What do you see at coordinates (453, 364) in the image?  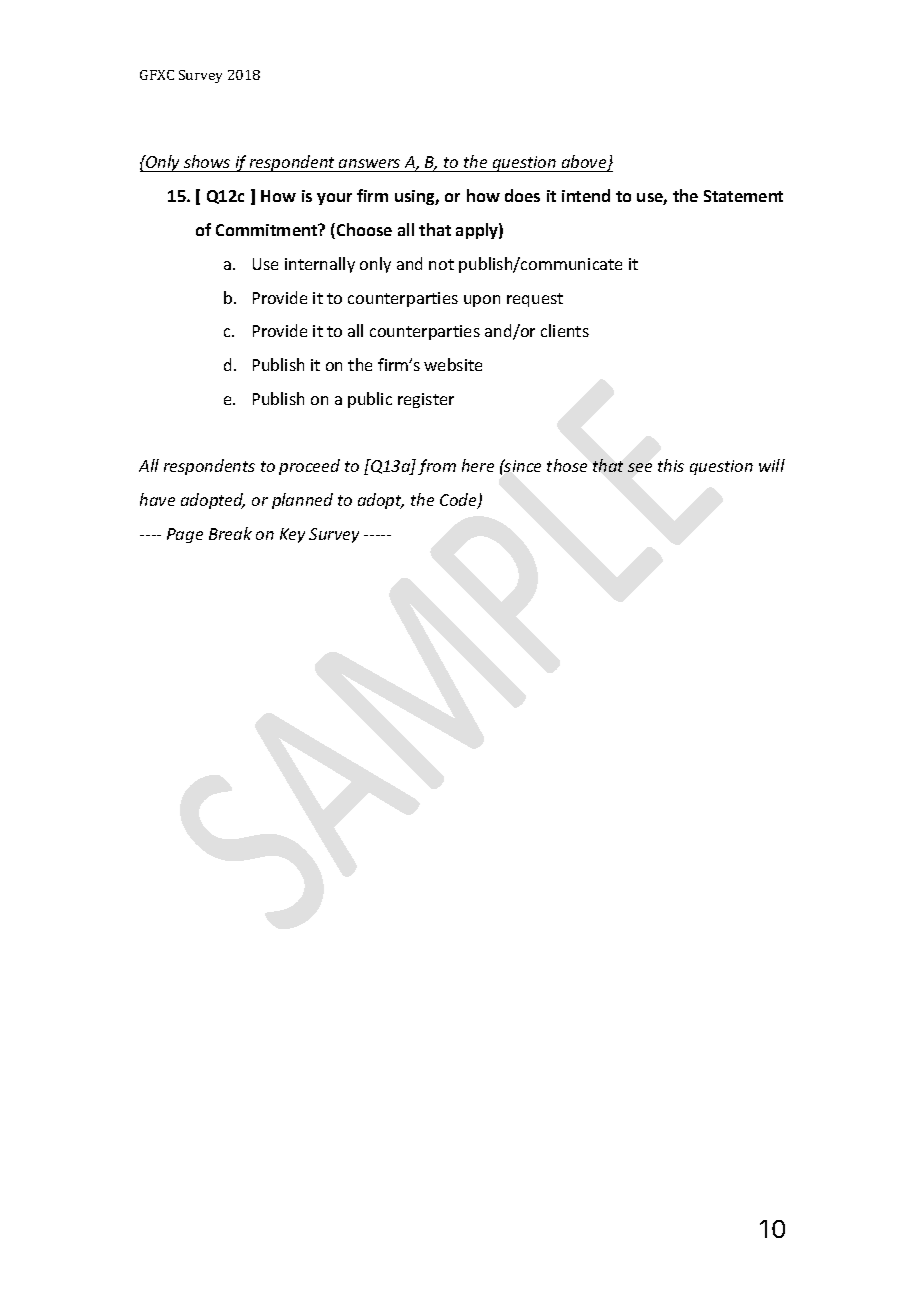 I see `website` at bounding box center [453, 364].
